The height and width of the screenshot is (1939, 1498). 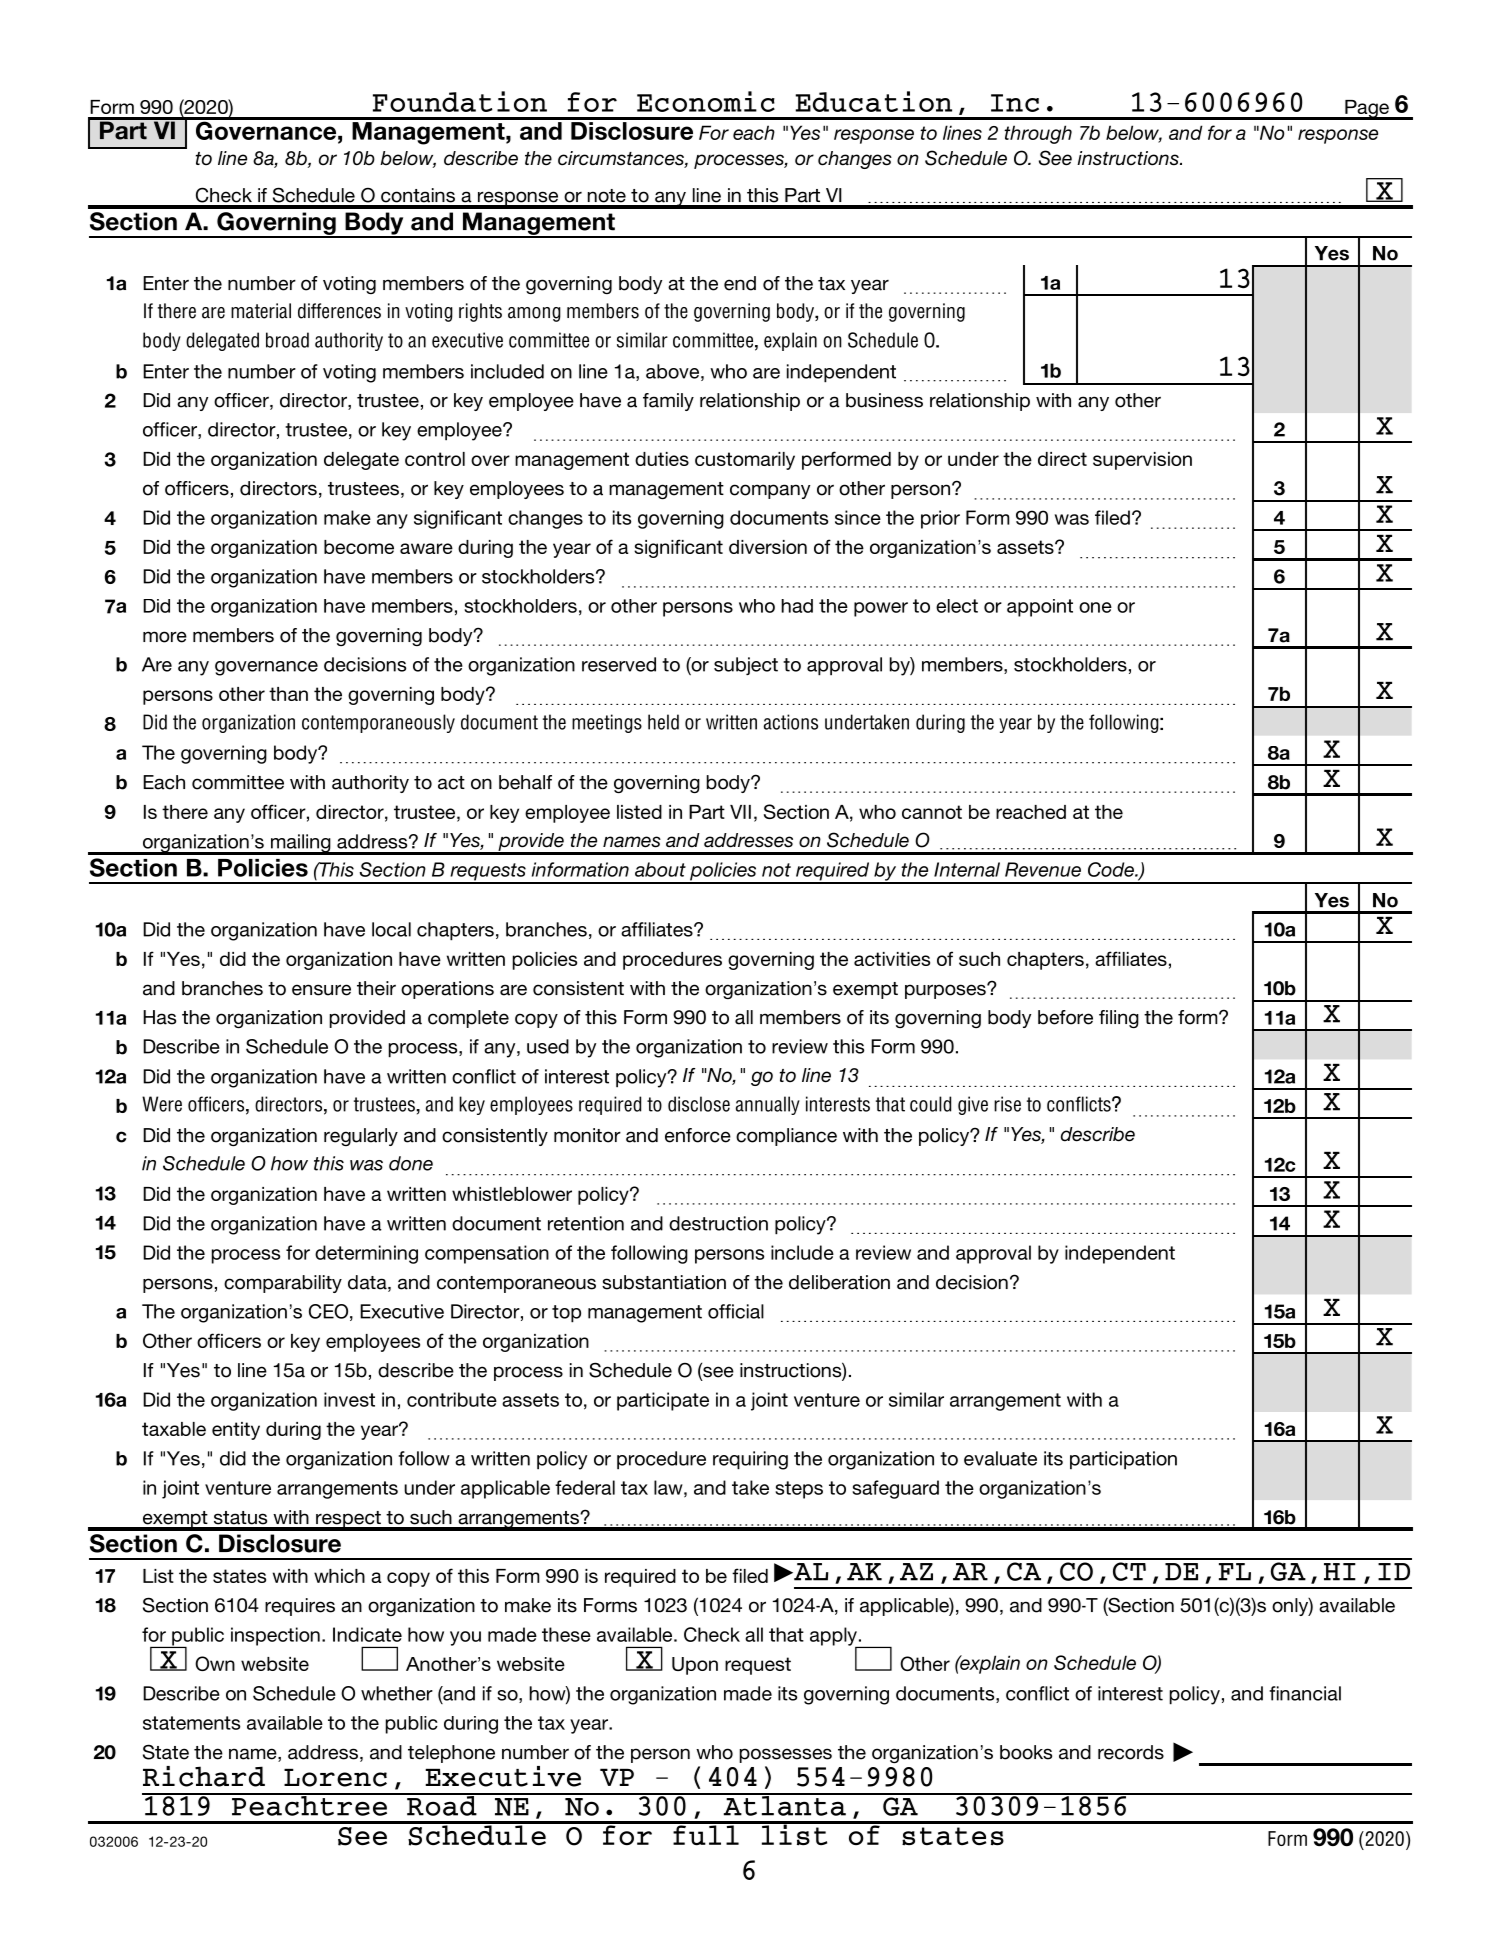 I want to click on rise, so click(x=1007, y=1104).
